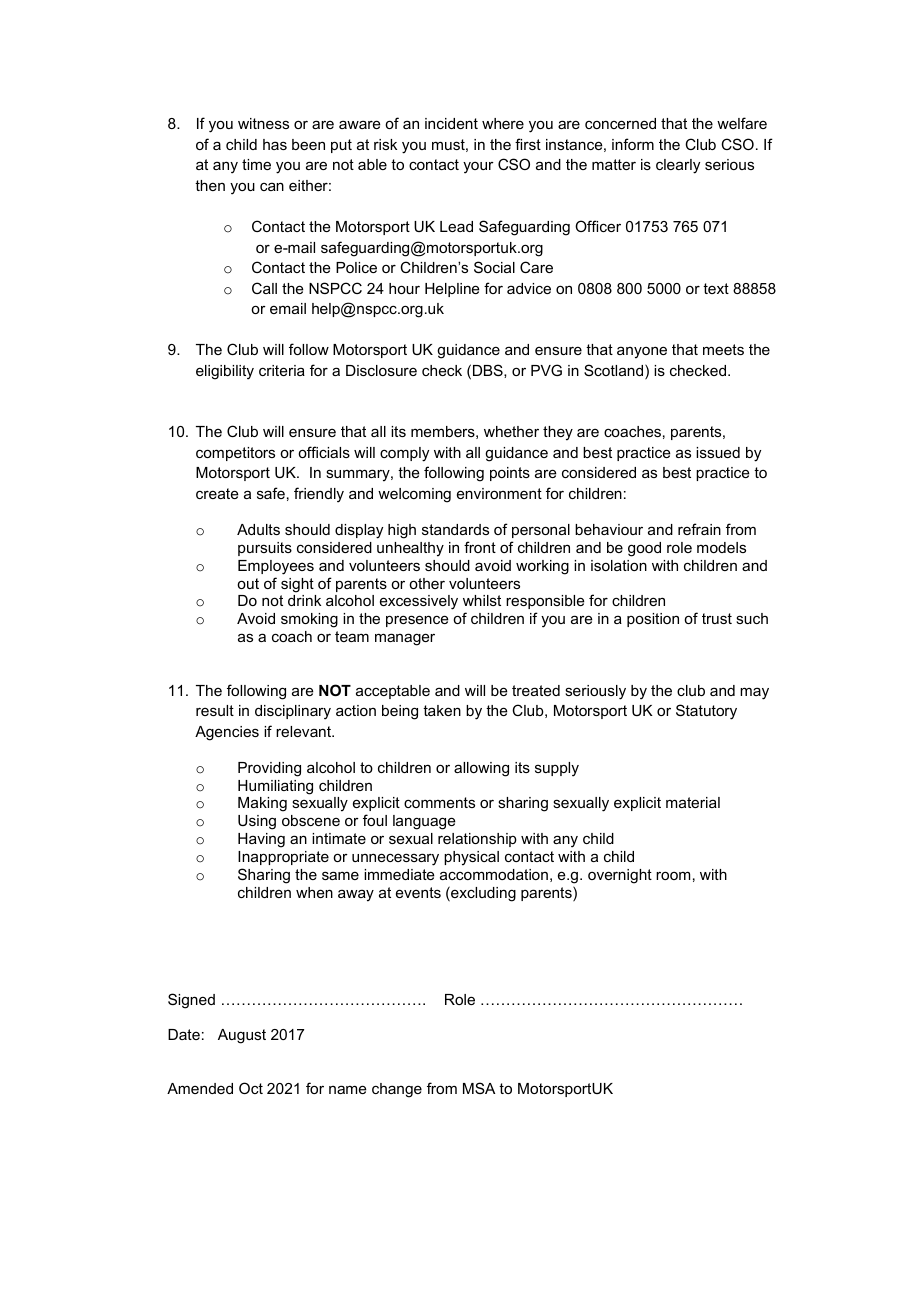 Image resolution: width=924 pixels, height=1307 pixels. Describe the element at coordinates (478, 168) in the screenshot. I see `your` at that location.
